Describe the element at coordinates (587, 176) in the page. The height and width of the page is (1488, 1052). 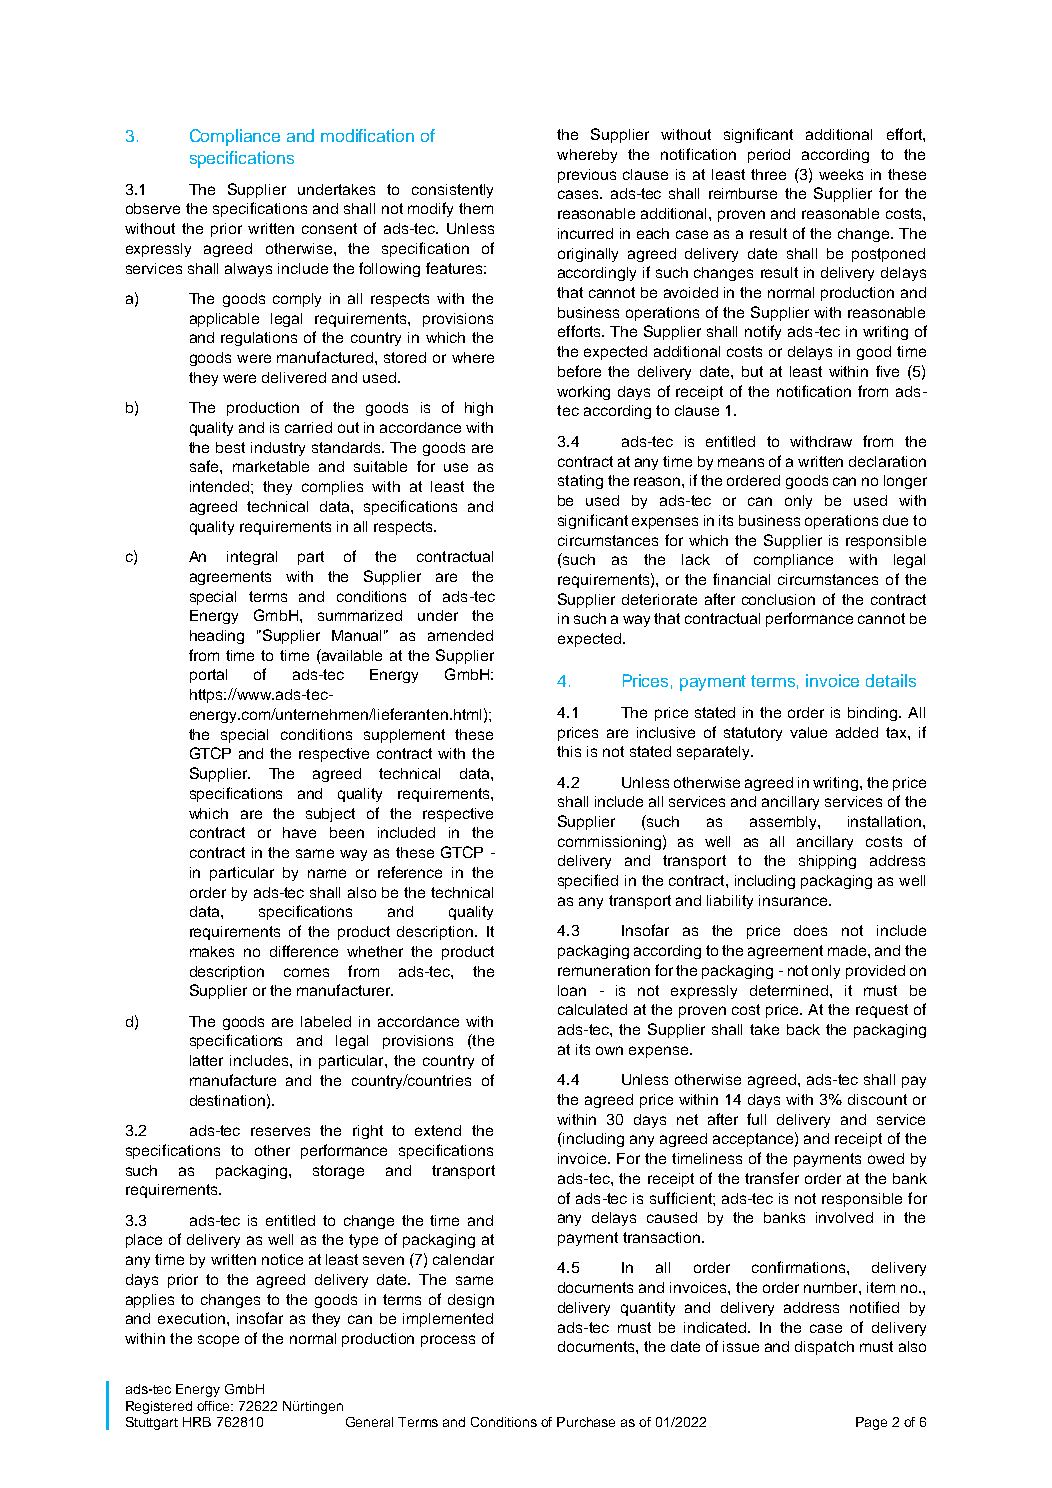
I see `previous` at that location.
